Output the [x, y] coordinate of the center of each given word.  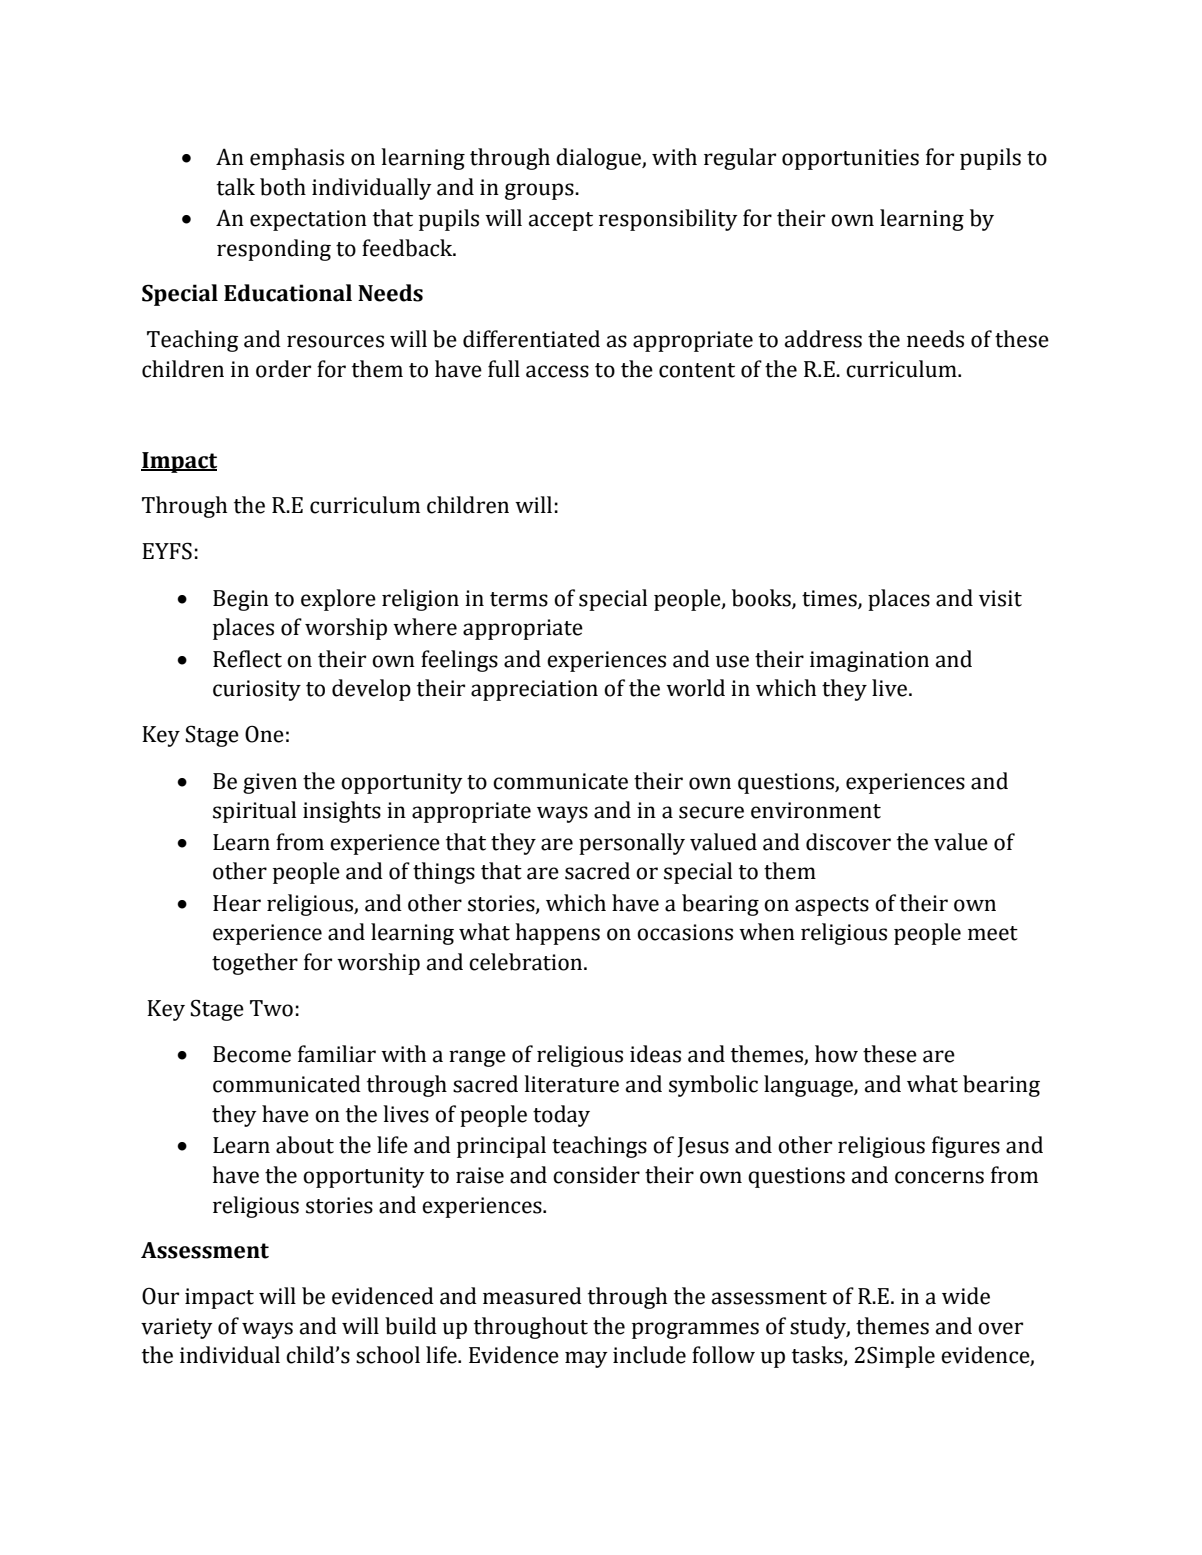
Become [252, 1054]
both [283, 187]
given [270, 783]
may [586, 1359]
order [283, 369]
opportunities [850, 159]
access [557, 371]
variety [177, 1328]
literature [571, 1084]
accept [561, 221]
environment [816, 810]
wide [966, 1296]
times [830, 599]
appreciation [534, 690]
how [836, 1054]
